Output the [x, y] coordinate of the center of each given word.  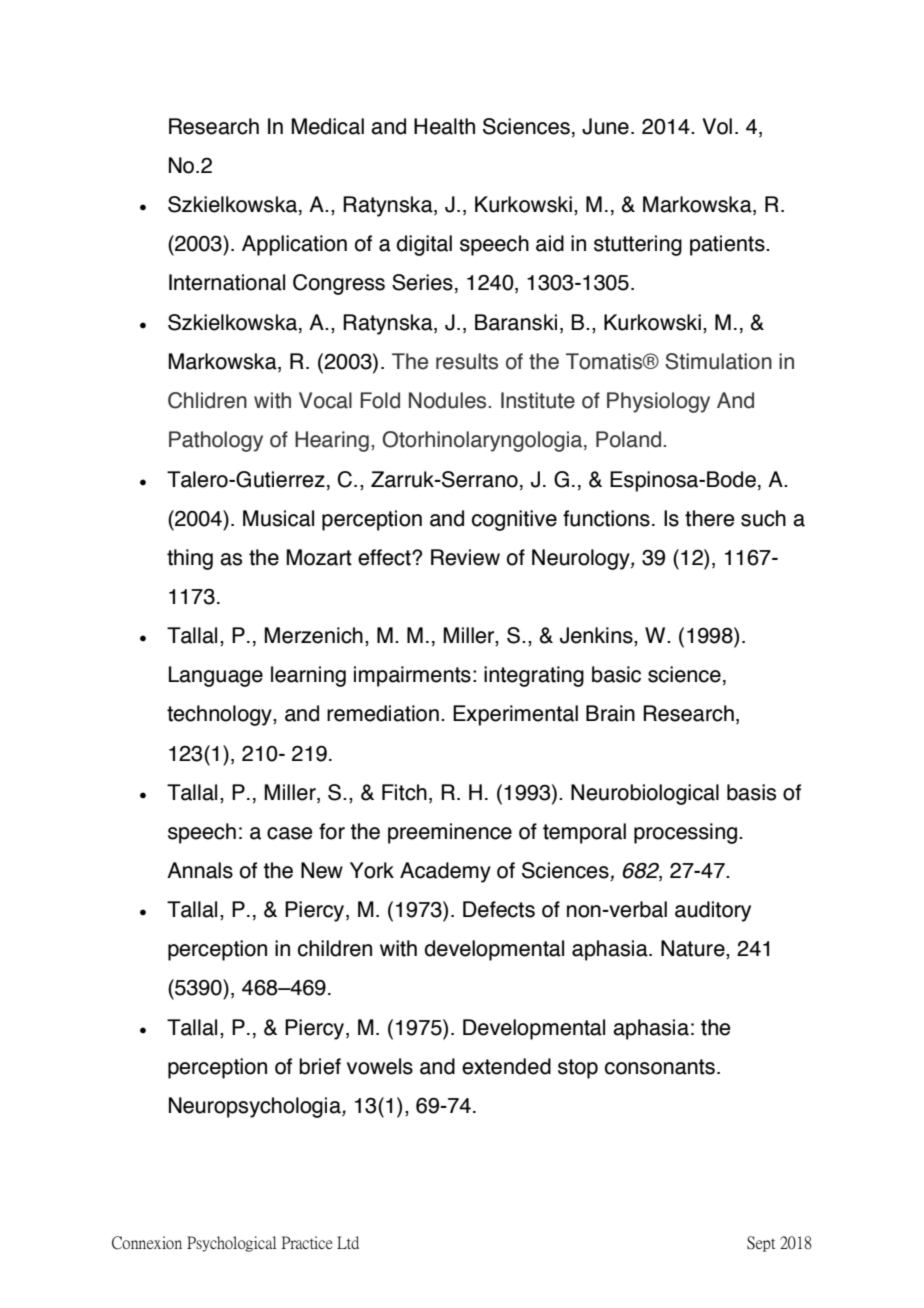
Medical [327, 126]
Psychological [231, 1244]
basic [616, 674]
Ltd [348, 1242]
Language [216, 676]
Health [444, 126]
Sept [761, 1244]
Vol [717, 126]
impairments [412, 676]
